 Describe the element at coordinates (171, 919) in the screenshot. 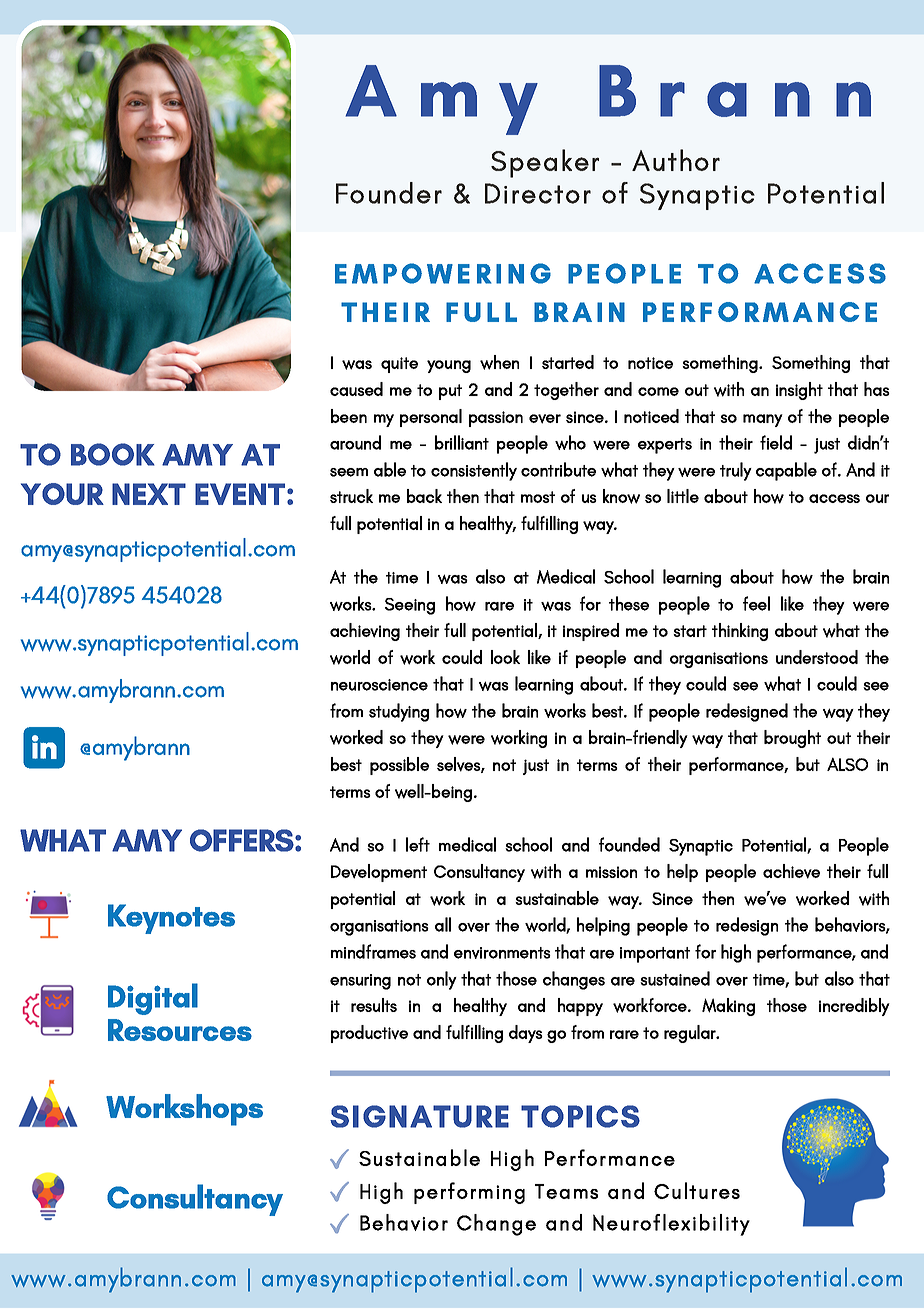

I see `Keynotes` at that location.
